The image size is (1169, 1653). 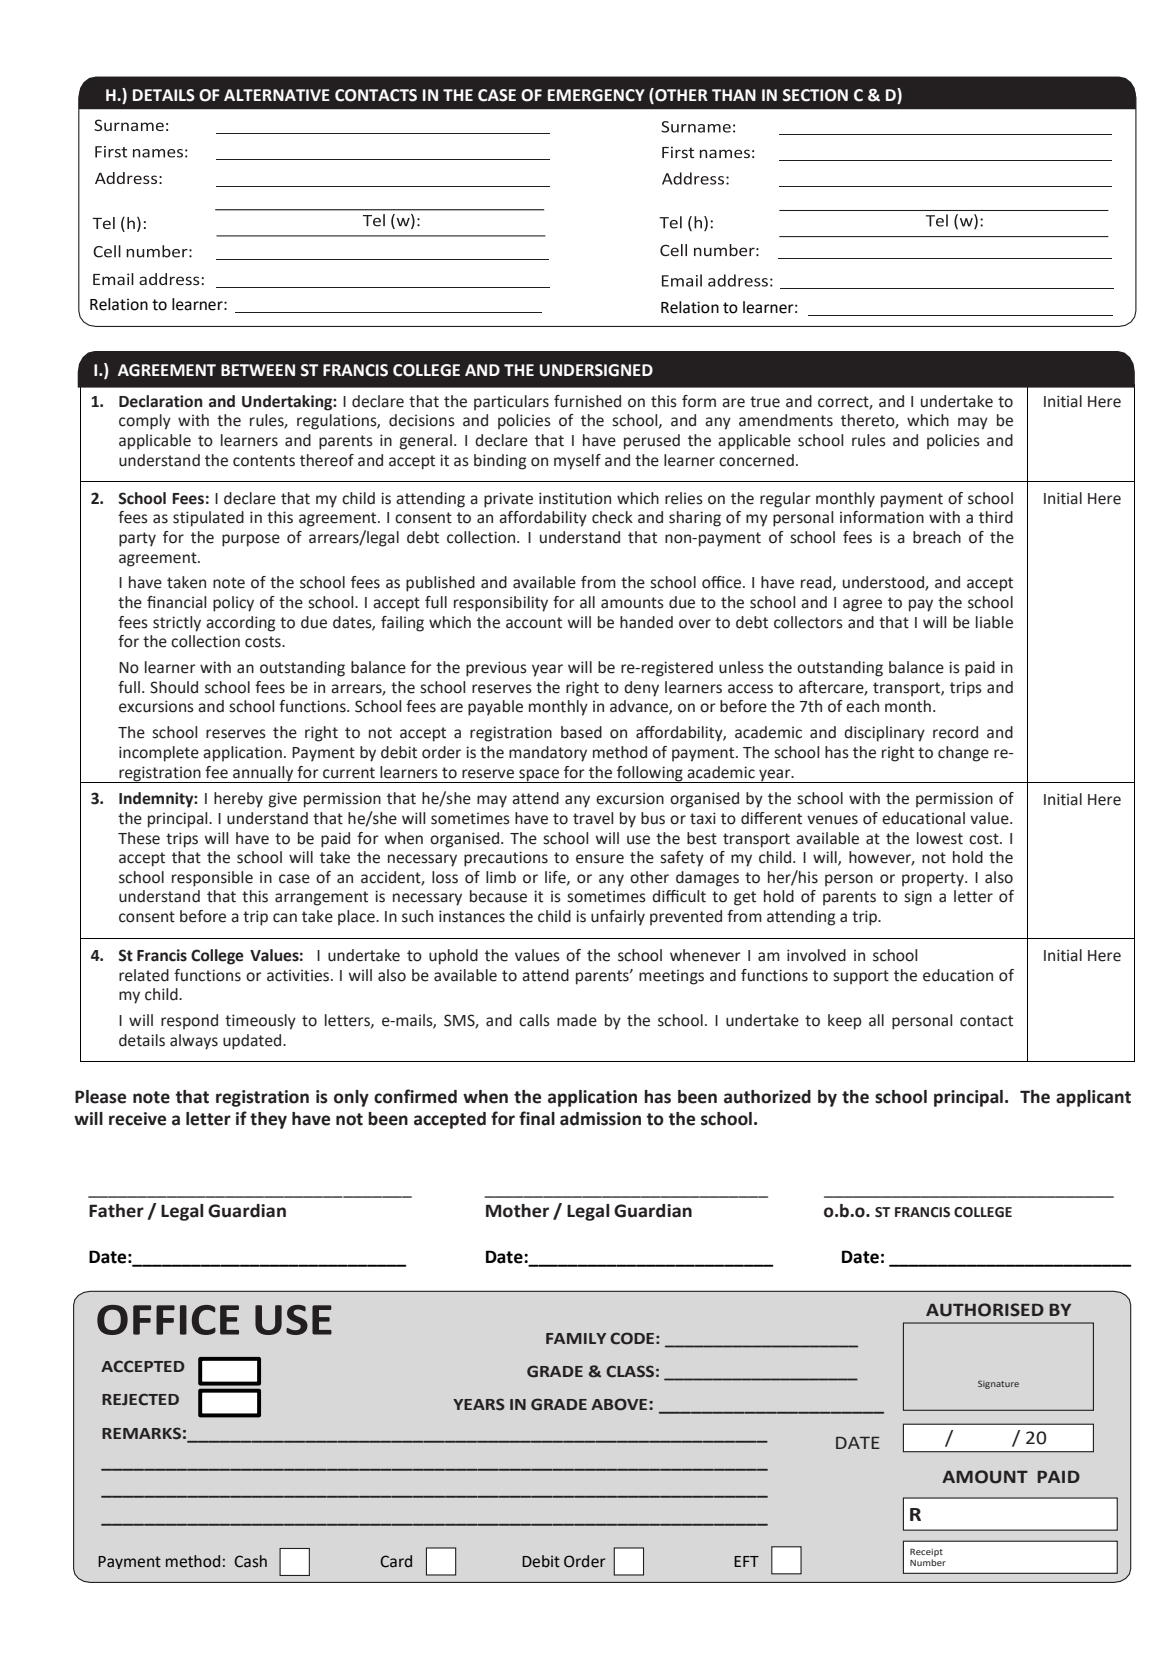 I want to click on third, so click(x=996, y=517).
